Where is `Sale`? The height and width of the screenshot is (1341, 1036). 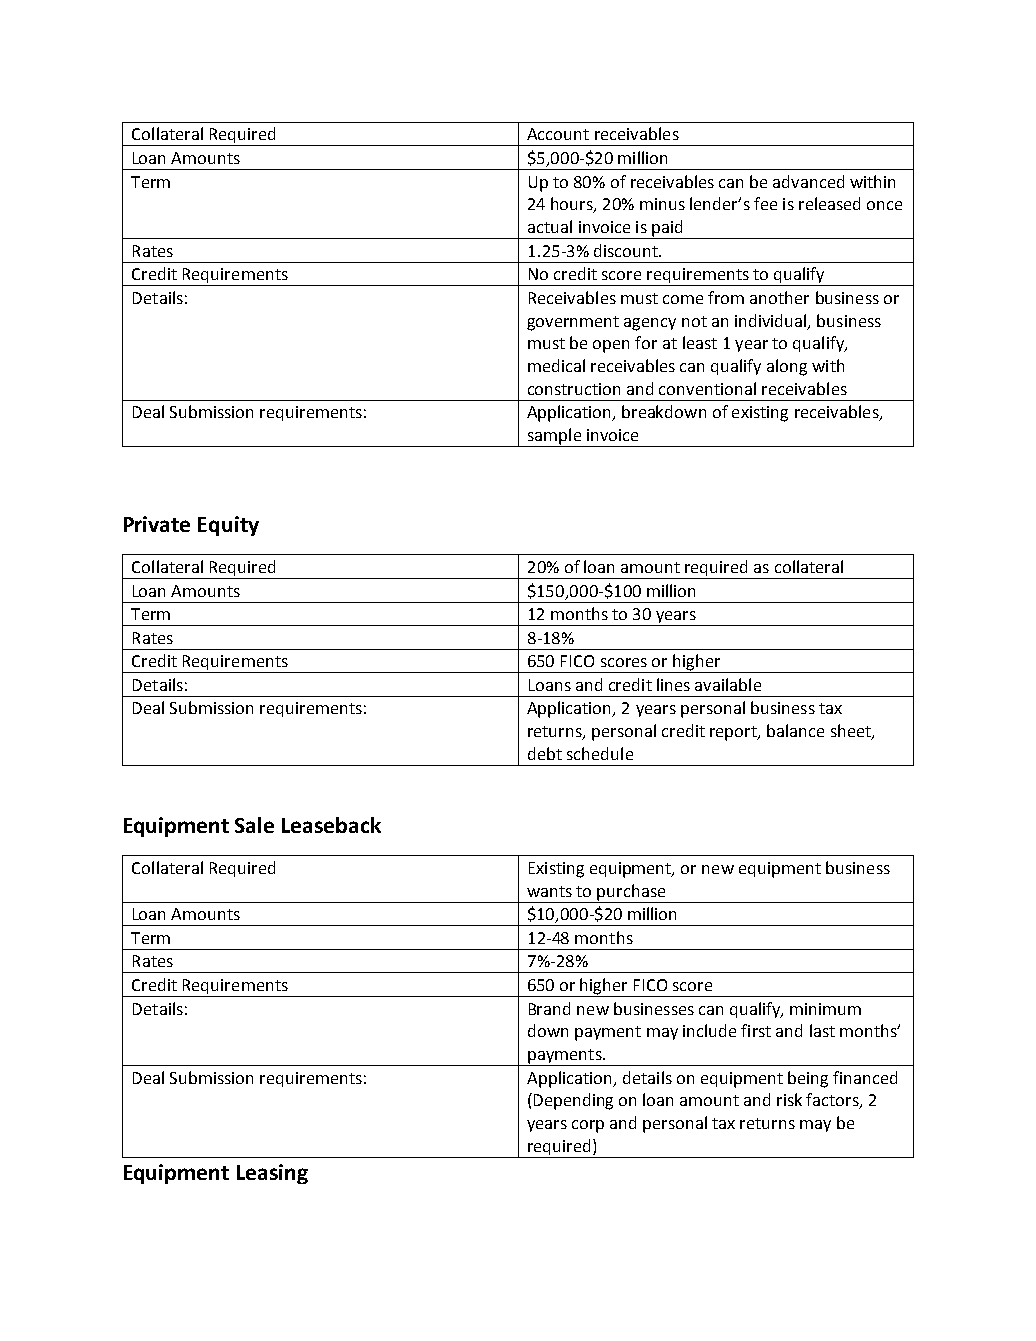
Sale is located at coordinates (254, 825).
